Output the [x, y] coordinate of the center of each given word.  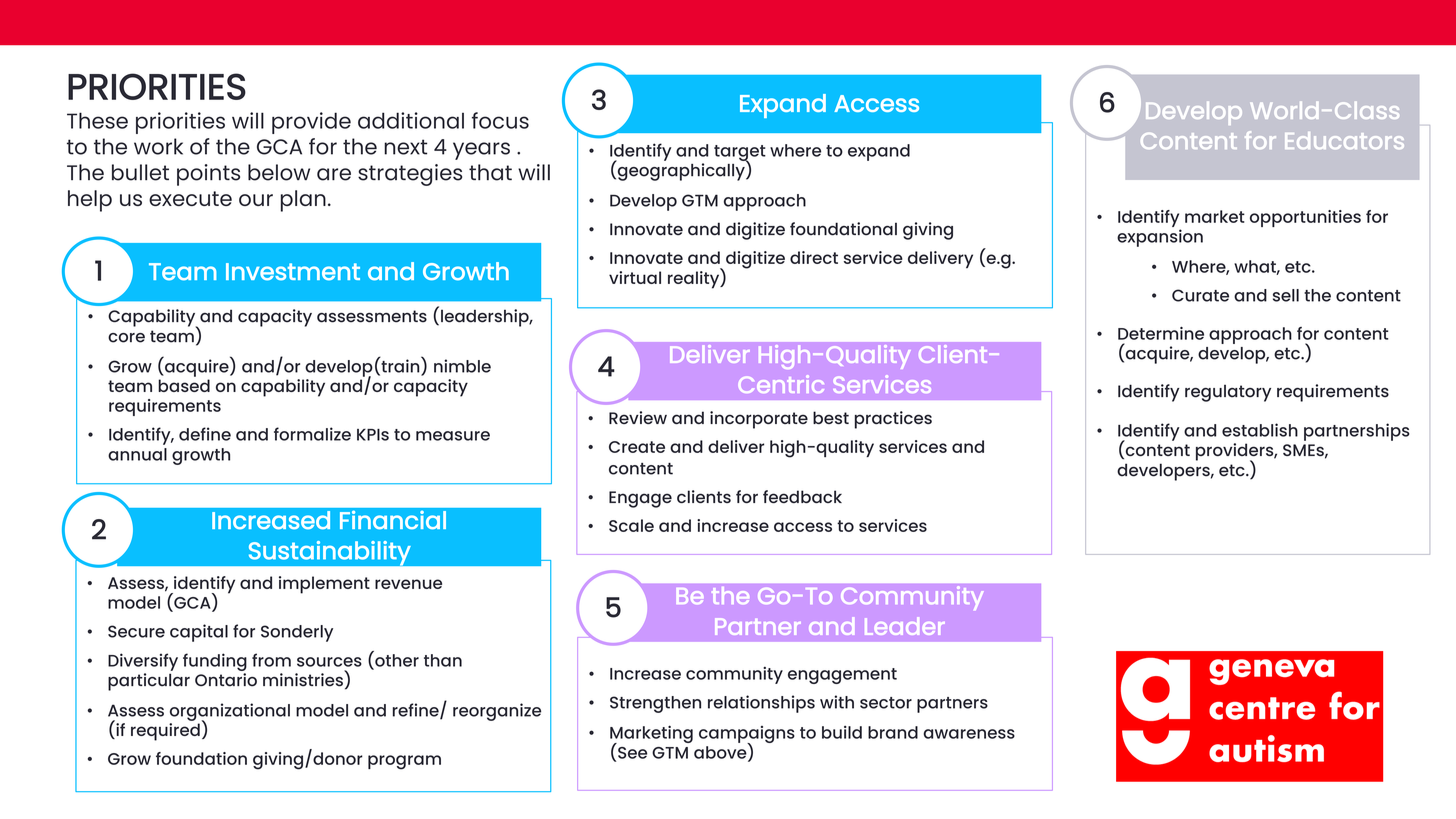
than [443, 660]
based [184, 385]
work [158, 146]
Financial [393, 520]
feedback [802, 496]
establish [1260, 430]
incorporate [759, 420]
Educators [1344, 140]
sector [886, 703]
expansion [1160, 238]
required [165, 732]
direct [814, 257]
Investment [293, 272]
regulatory [1228, 393]
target [740, 154]
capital [199, 633]
